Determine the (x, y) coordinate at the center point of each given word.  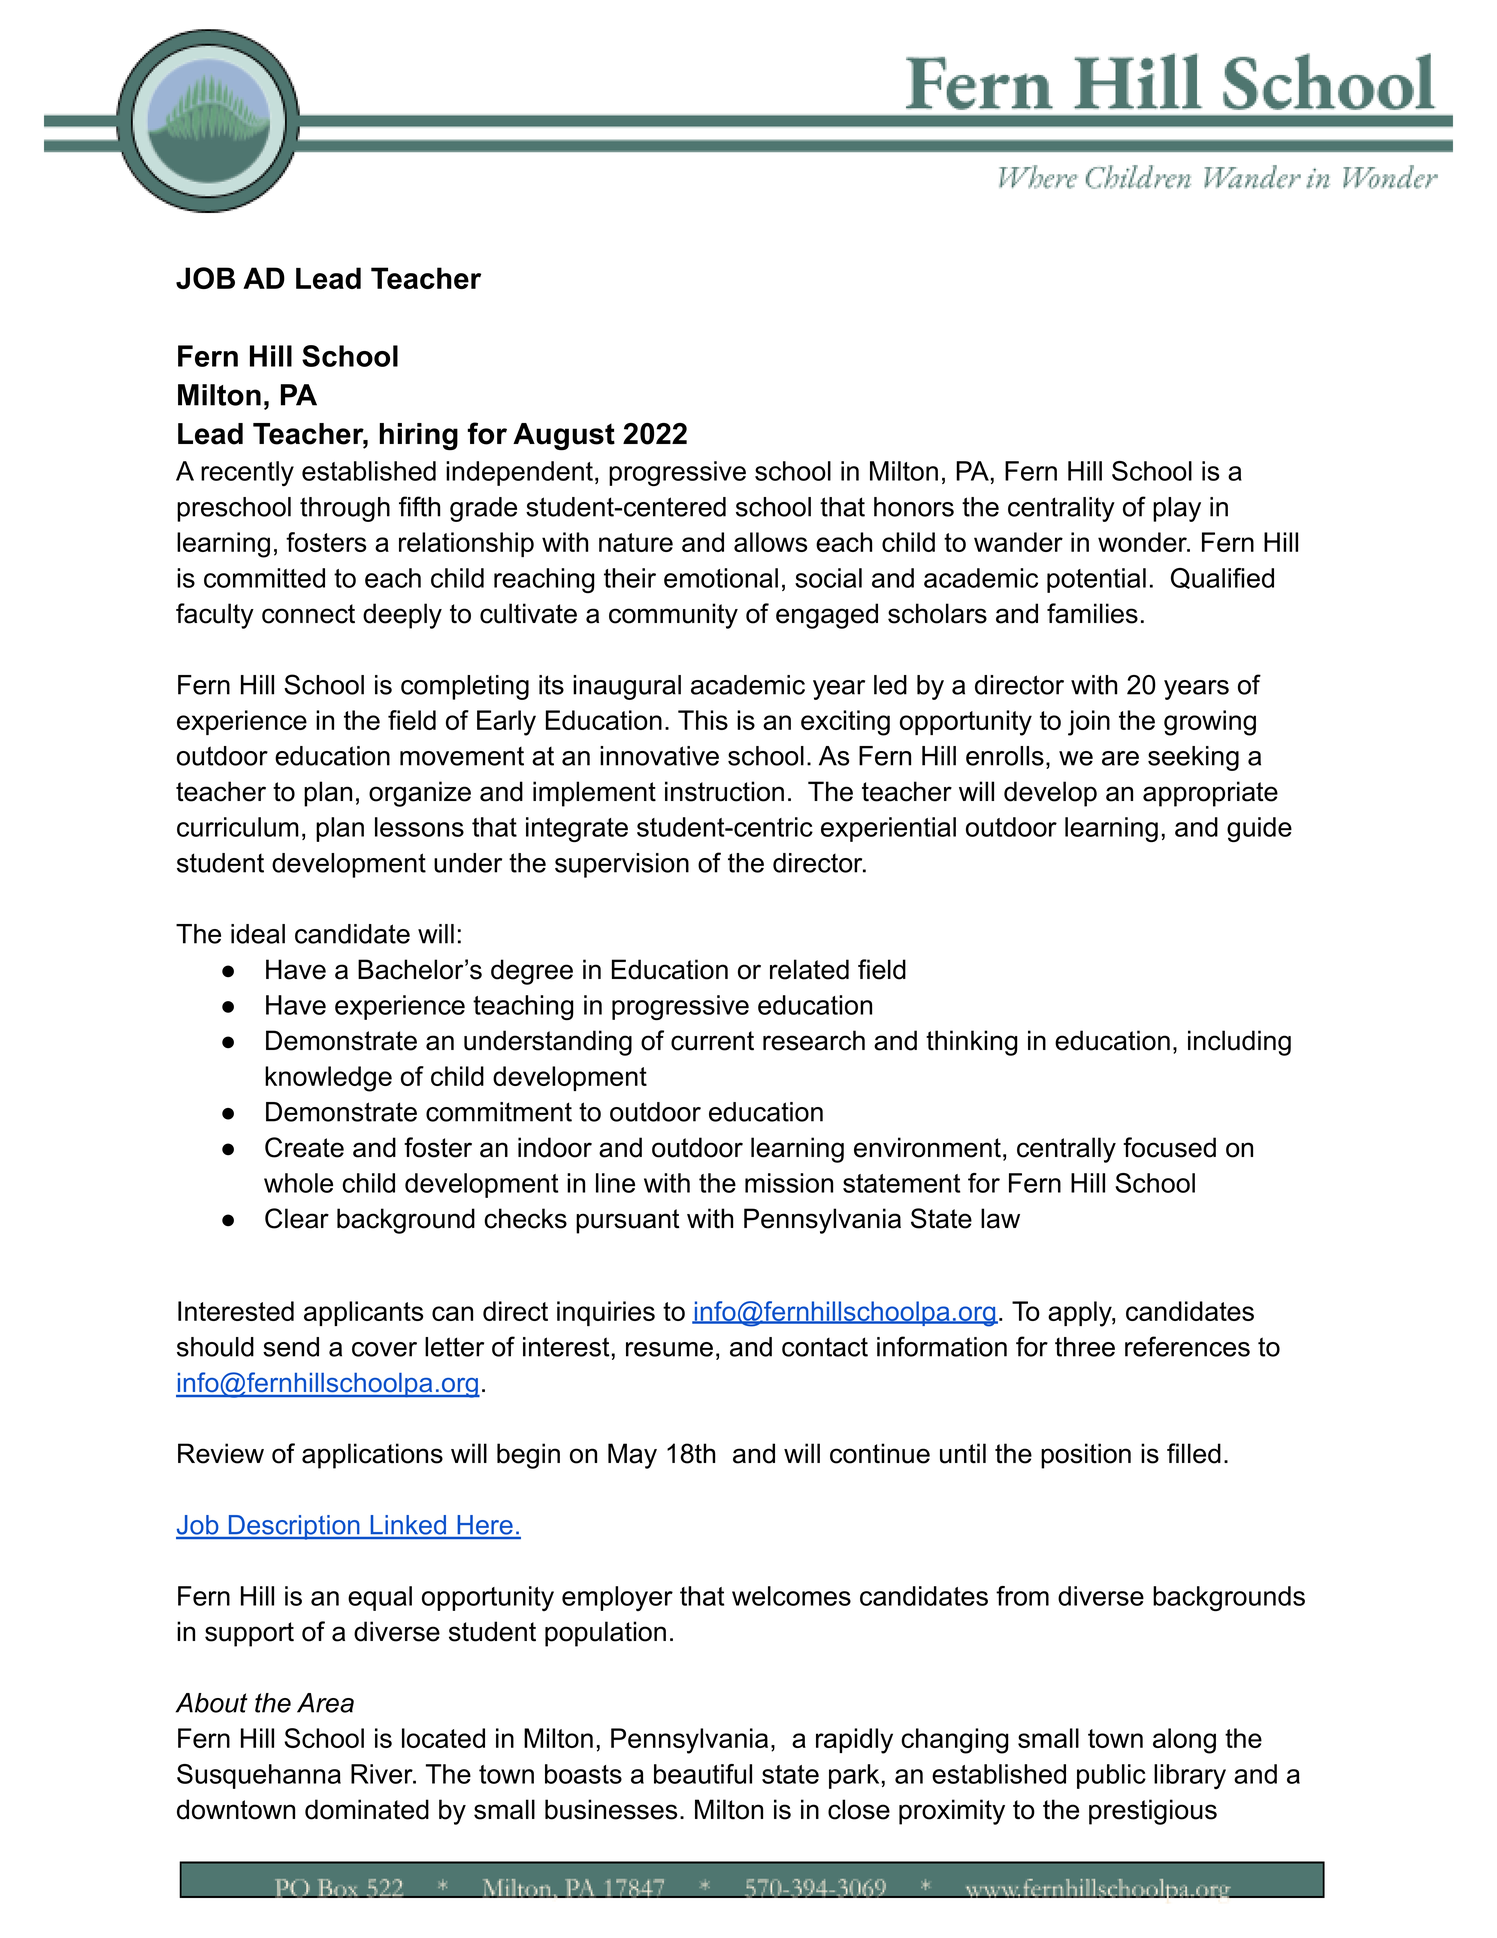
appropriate (1210, 794)
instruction (724, 791)
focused (1169, 1147)
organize (420, 794)
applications (372, 1456)
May (632, 1456)
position (1086, 1456)
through (345, 509)
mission (789, 1183)
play (1177, 509)
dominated (367, 1809)
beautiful (703, 1774)
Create (304, 1147)
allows (770, 542)
